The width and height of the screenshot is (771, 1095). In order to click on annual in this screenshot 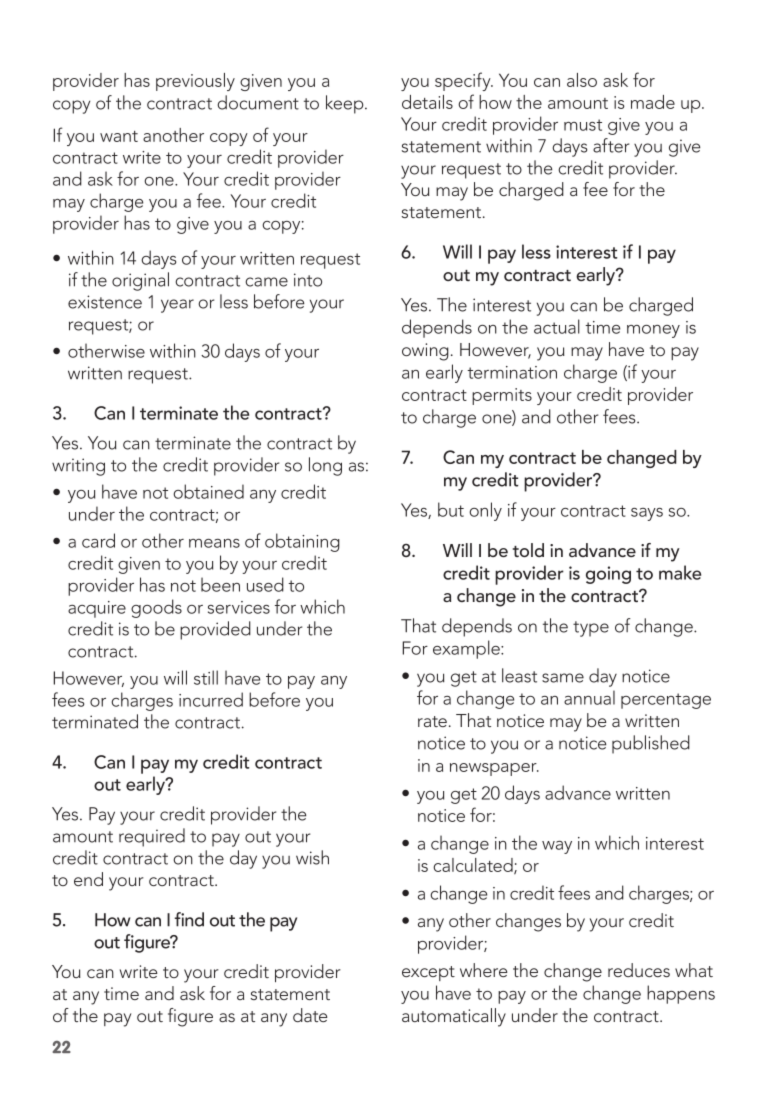, I will do `click(589, 697)`.
